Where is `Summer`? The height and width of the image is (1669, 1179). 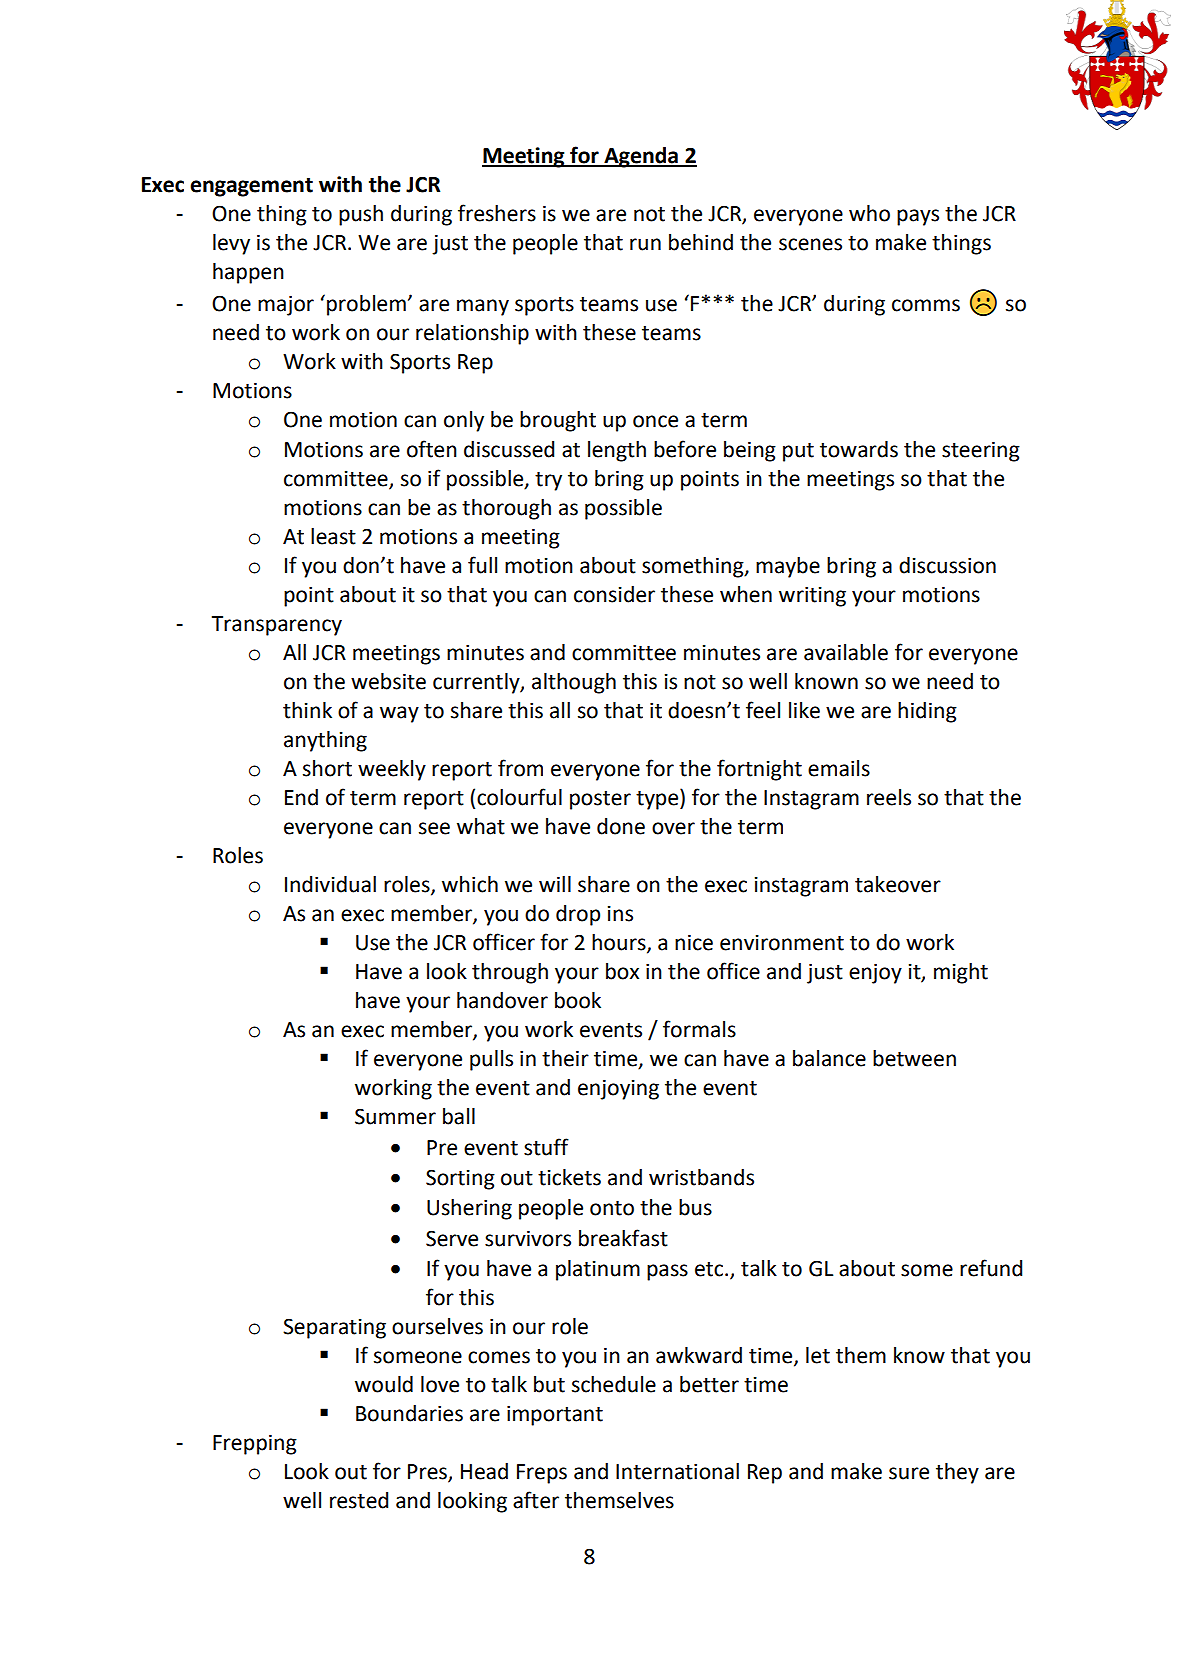 Summer is located at coordinates (395, 1116).
